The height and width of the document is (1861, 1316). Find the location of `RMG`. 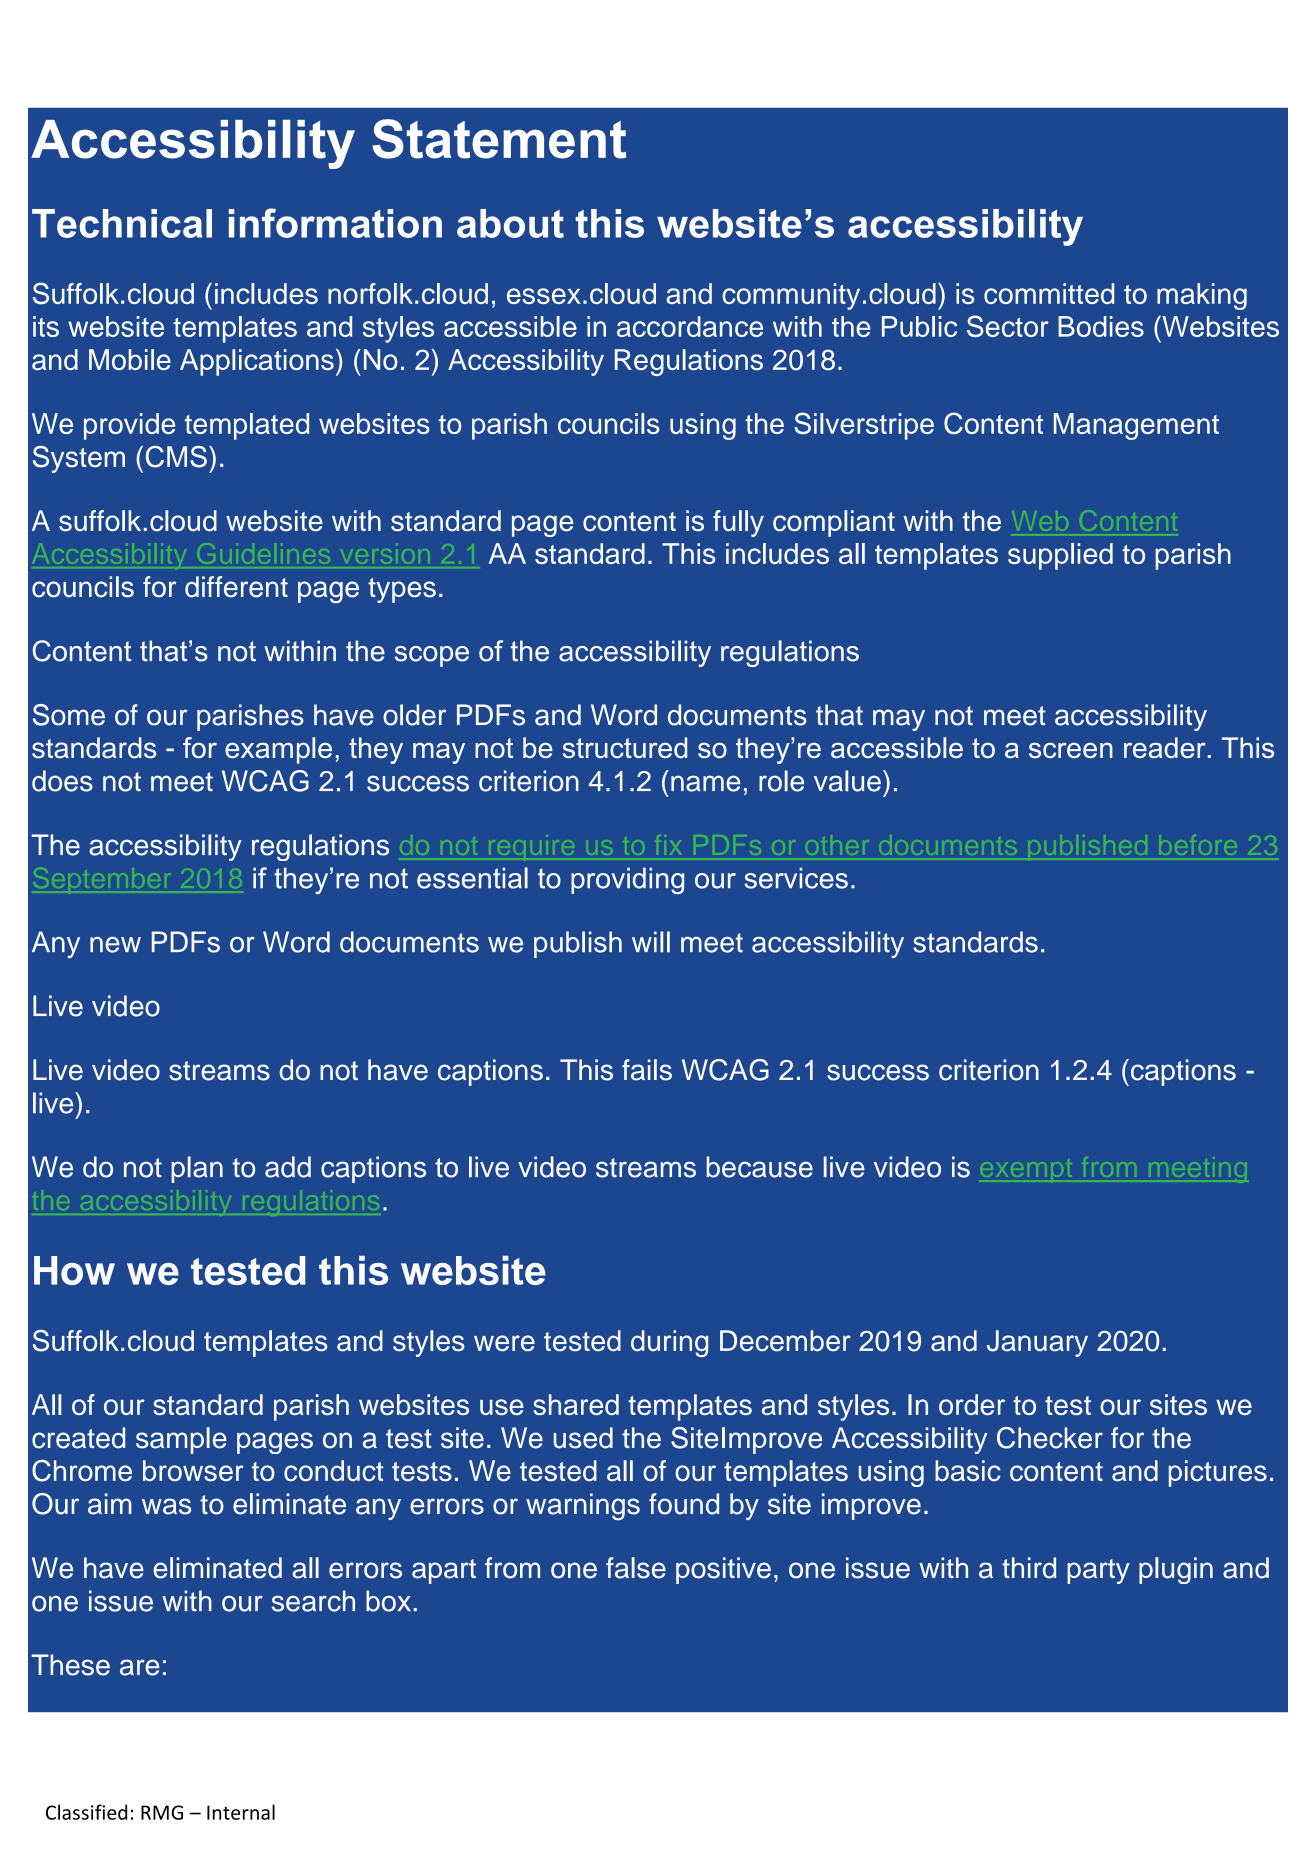

RMG is located at coordinates (162, 1812).
